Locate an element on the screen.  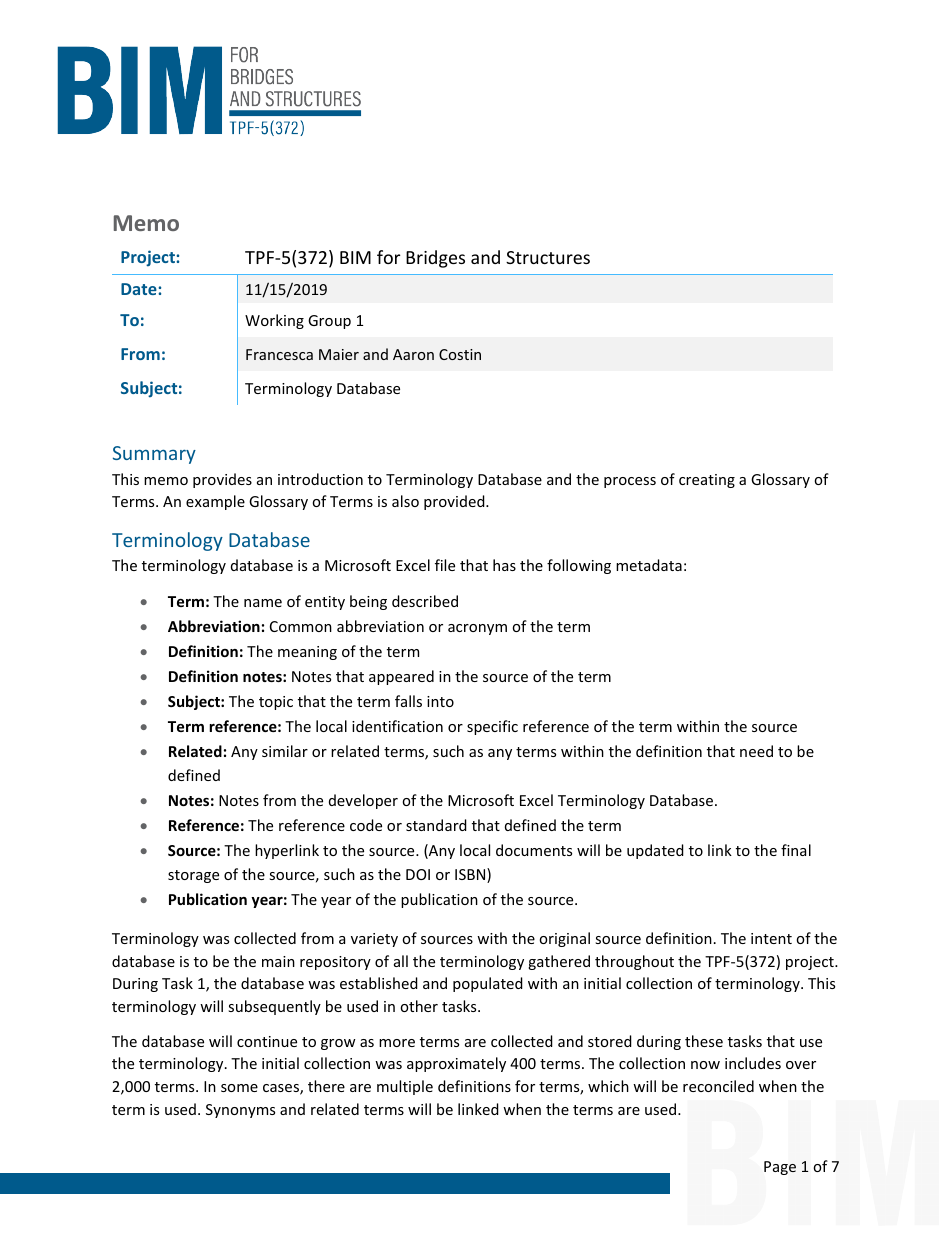
multiple is located at coordinates (405, 1087).
